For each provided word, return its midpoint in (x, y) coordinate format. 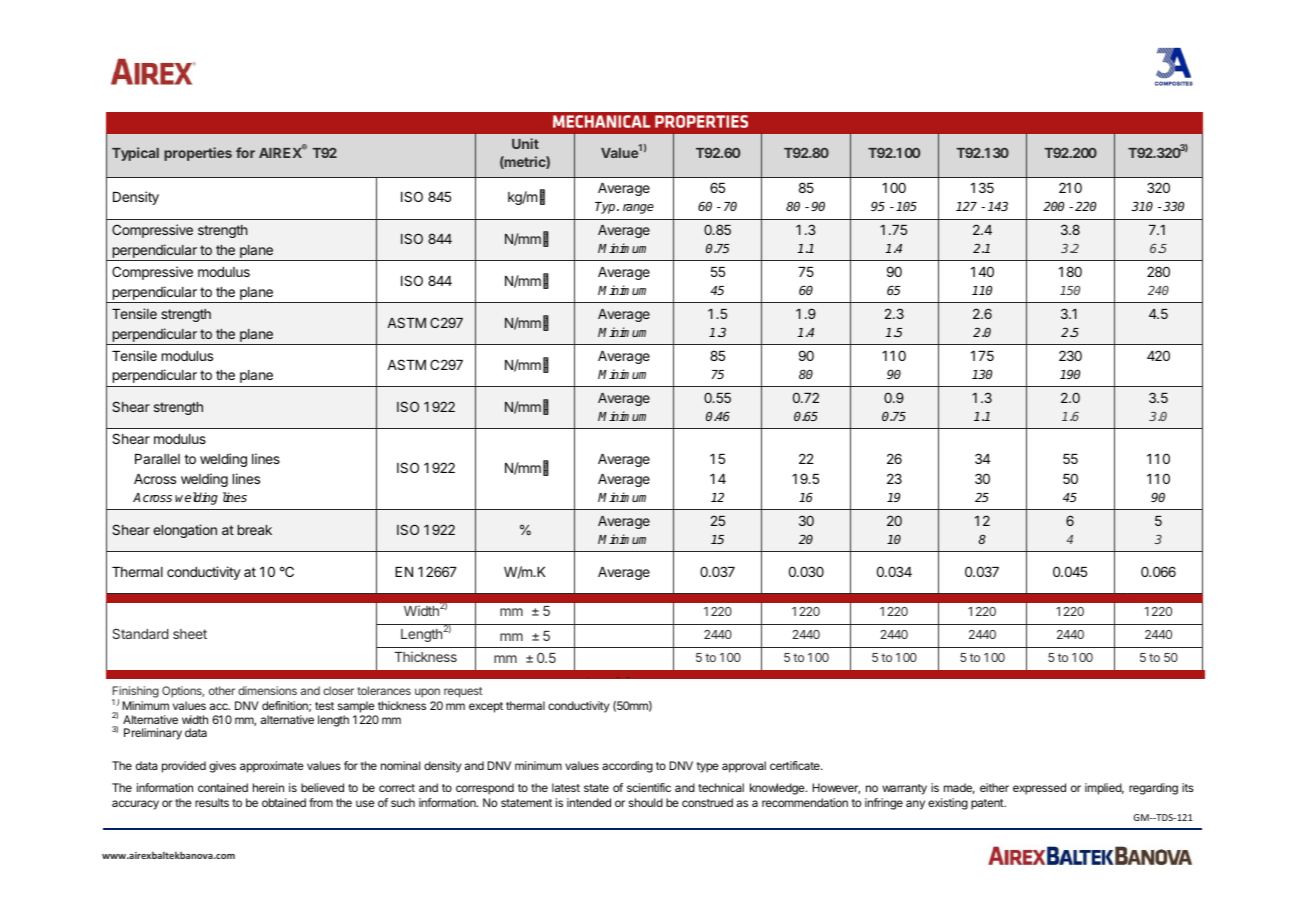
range (638, 209)
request (463, 692)
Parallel (157, 459)
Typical (135, 154)
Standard (140, 633)
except (486, 707)
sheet (190, 634)
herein (268, 787)
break (255, 530)
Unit (525, 143)
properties (198, 154)
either (994, 787)
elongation (185, 531)
